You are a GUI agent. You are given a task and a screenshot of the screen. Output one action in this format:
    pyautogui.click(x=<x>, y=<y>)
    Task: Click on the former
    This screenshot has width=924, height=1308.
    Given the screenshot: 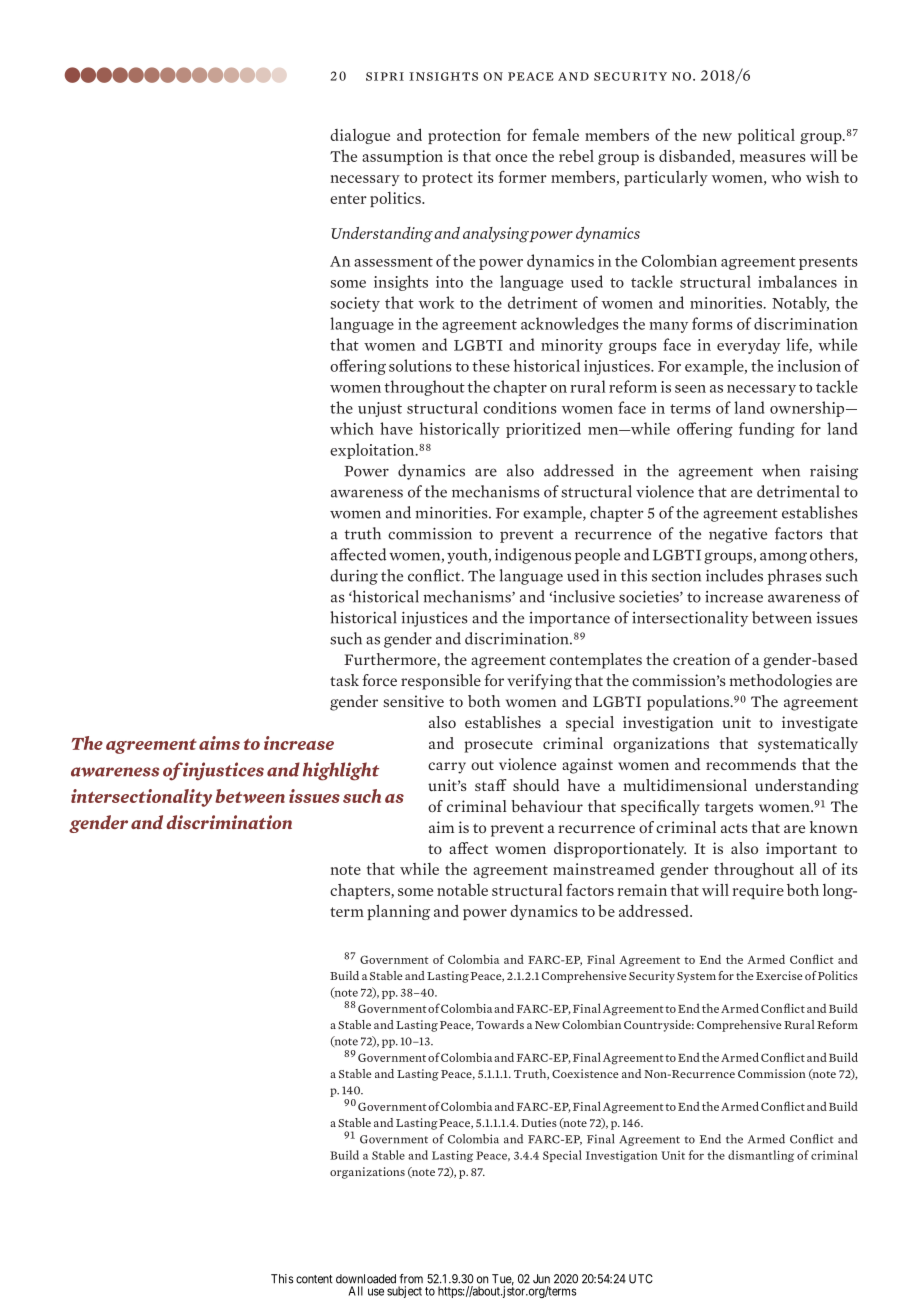 What is the action you would take?
    pyautogui.click(x=523, y=176)
